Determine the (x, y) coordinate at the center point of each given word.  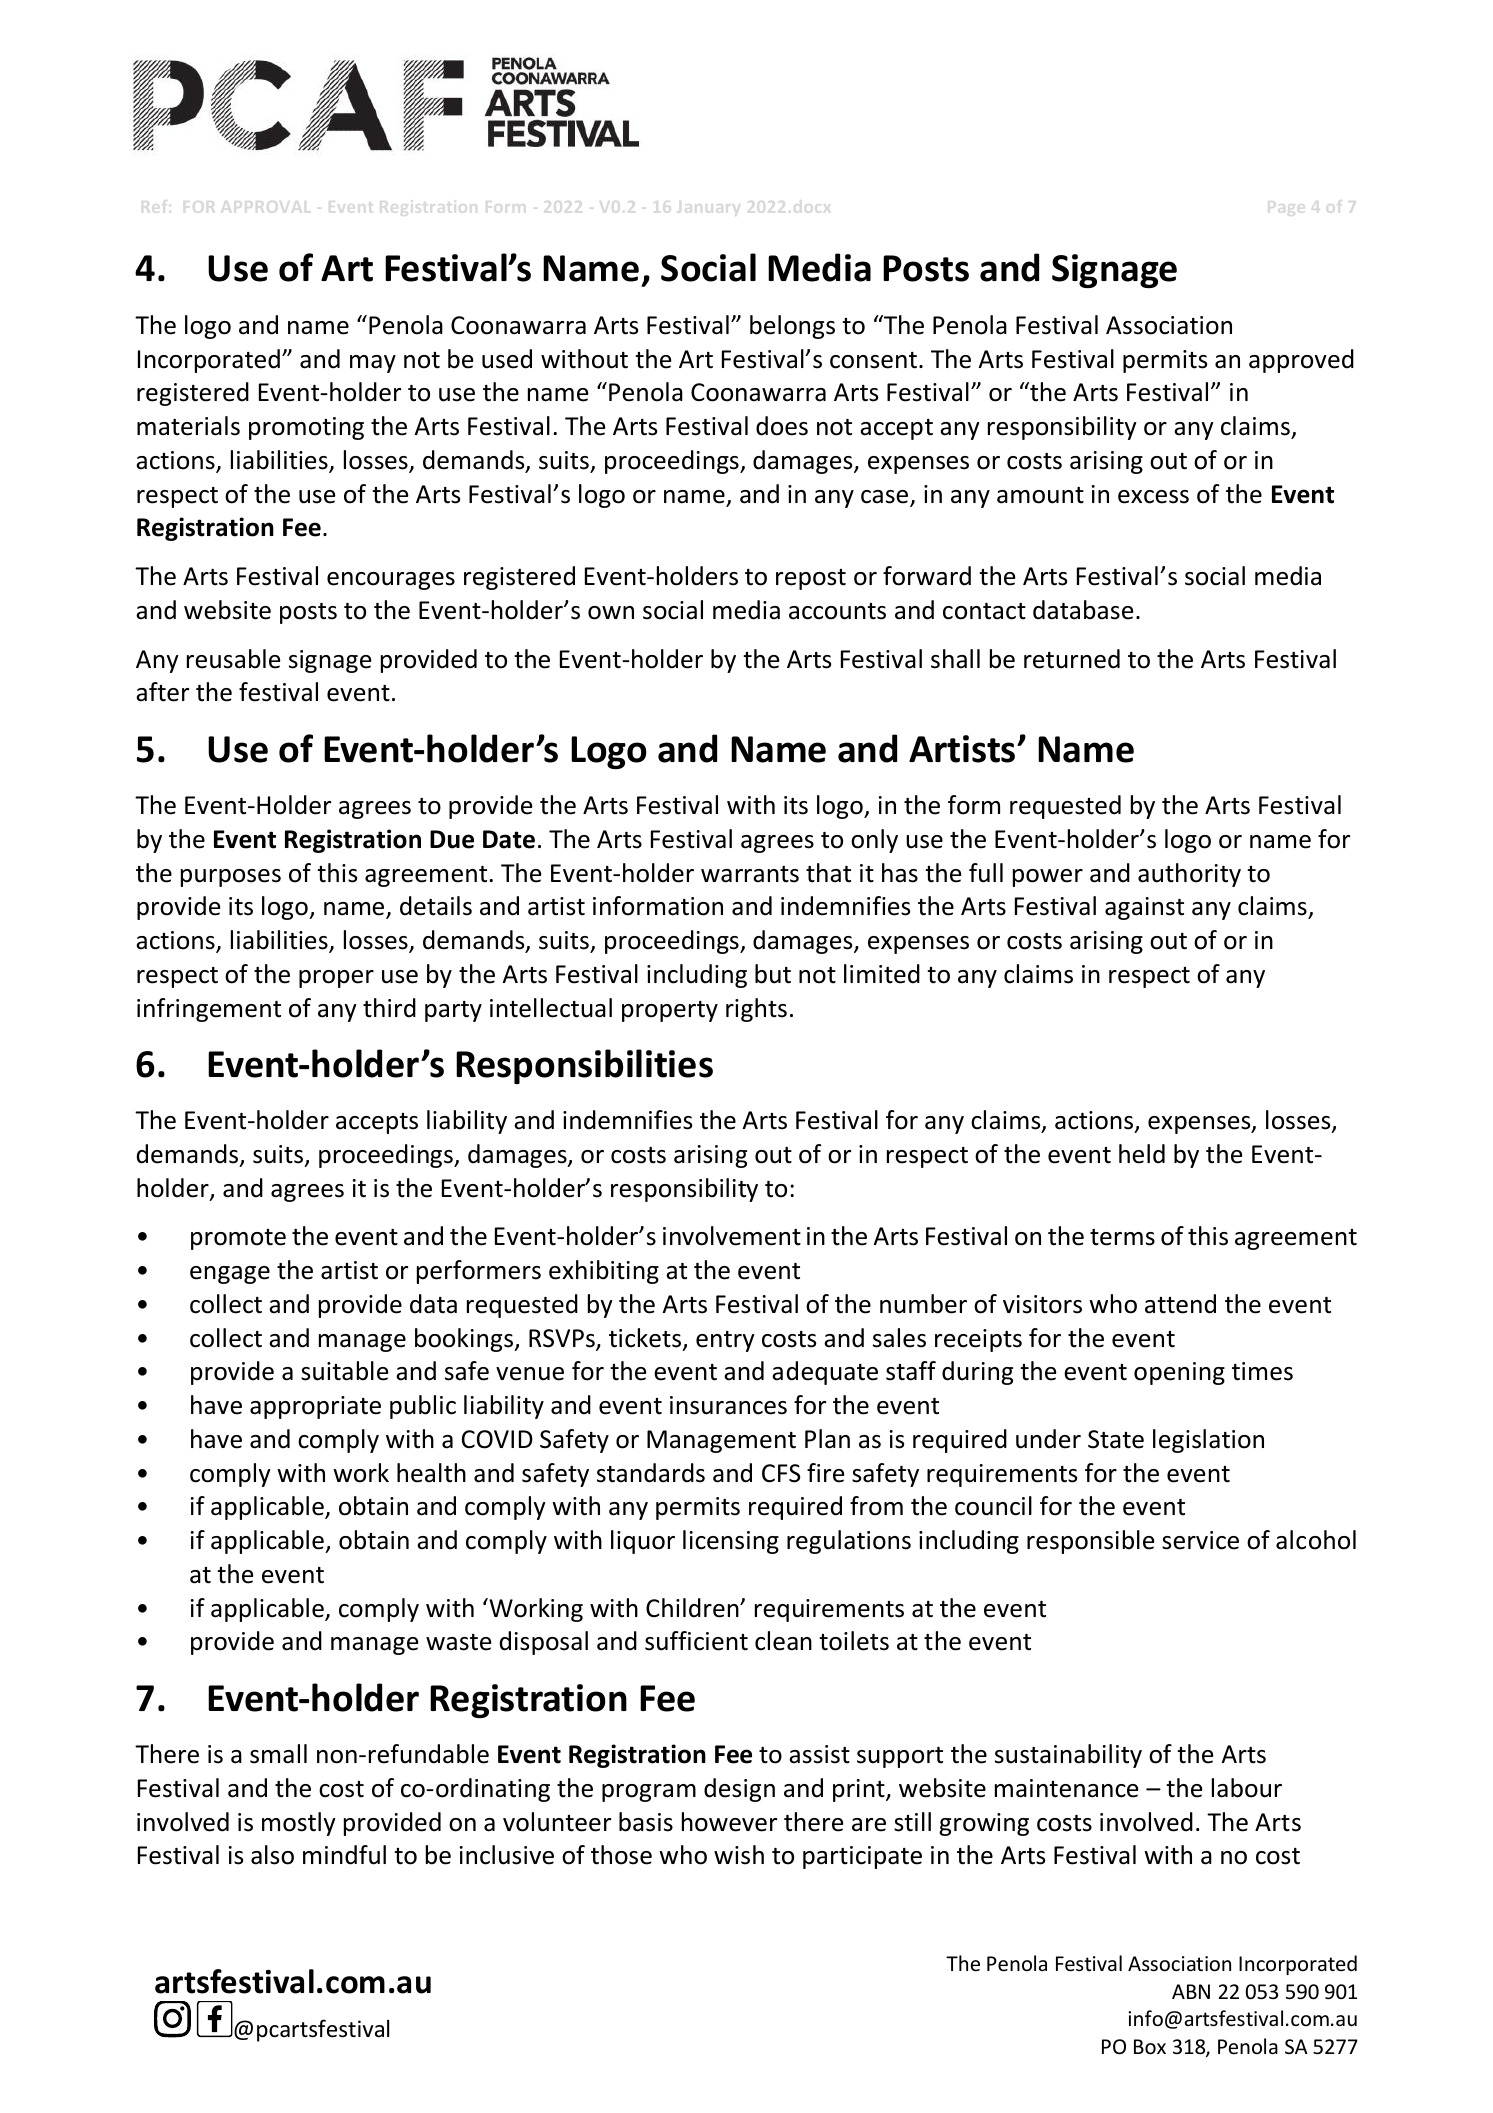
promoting (306, 428)
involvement (732, 1236)
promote (238, 1239)
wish (739, 1855)
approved (1301, 361)
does (782, 426)
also (272, 1855)
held (1142, 1154)
